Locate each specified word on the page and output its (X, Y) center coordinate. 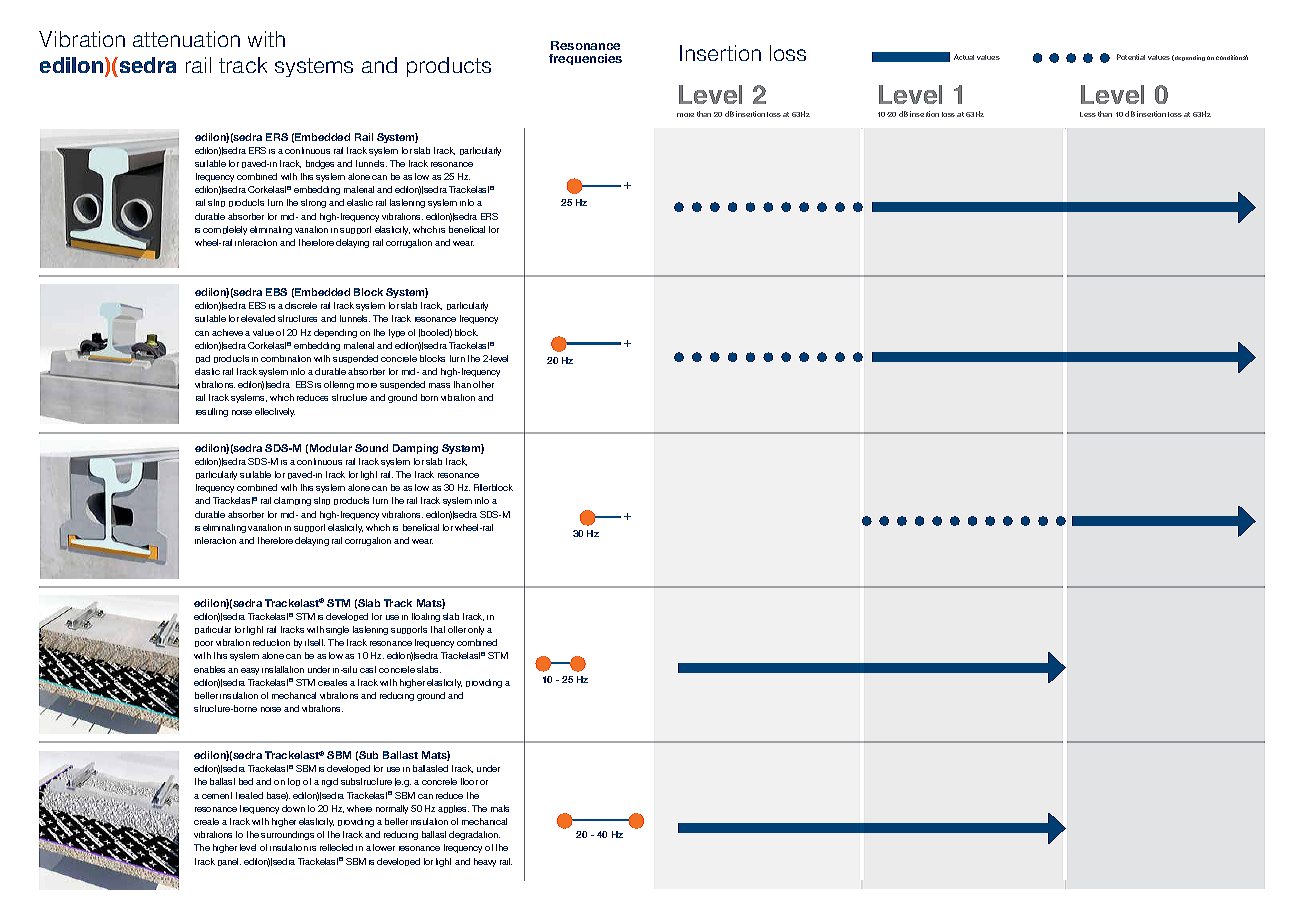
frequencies (585, 59)
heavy (485, 862)
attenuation (186, 39)
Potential (1131, 57)
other (483, 384)
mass (439, 385)
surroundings (287, 835)
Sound (371, 448)
